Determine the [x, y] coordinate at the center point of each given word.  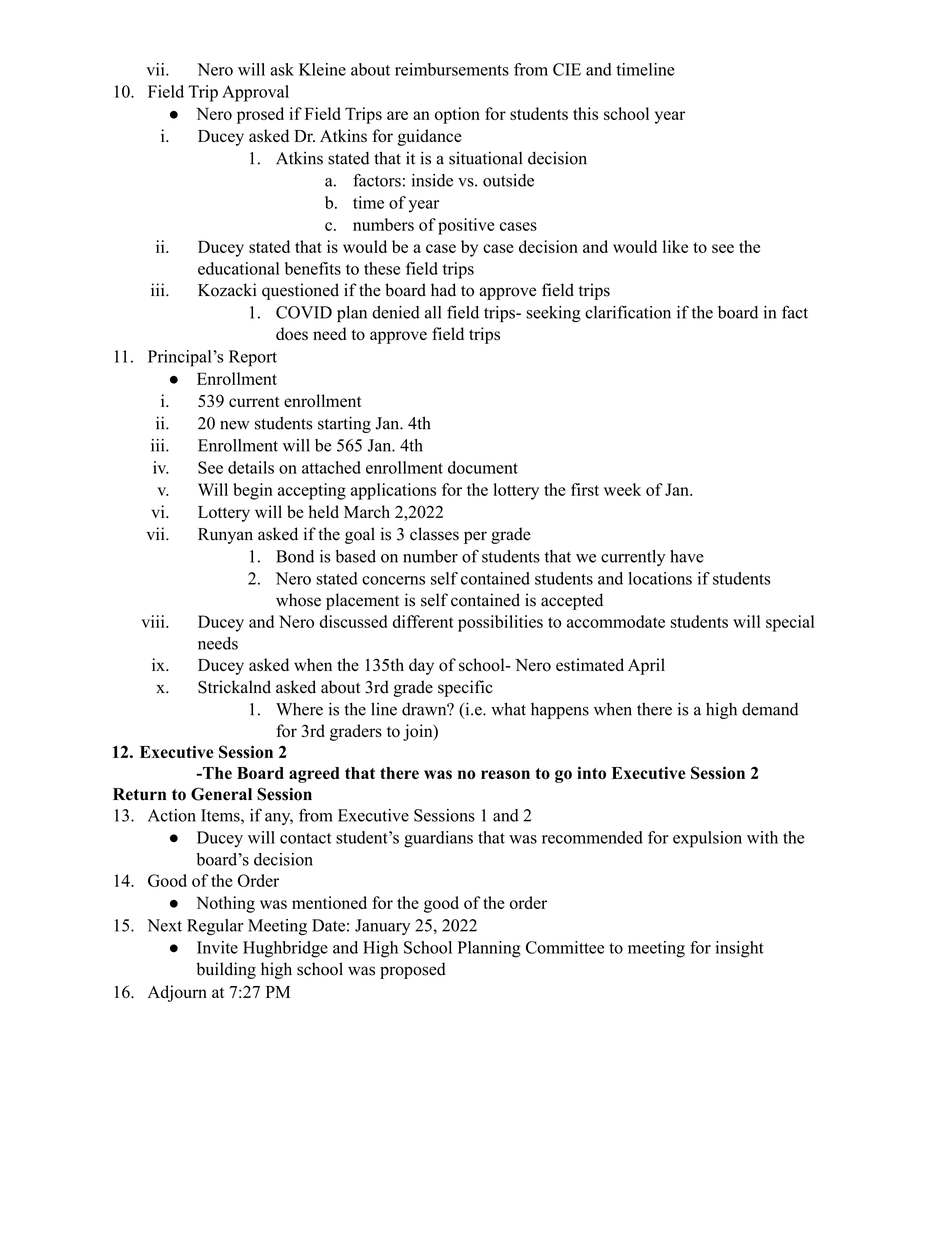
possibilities [500, 623]
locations [660, 578]
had [443, 290]
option [457, 115]
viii [154, 621]
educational [238, 268]
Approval [255, 93]
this [585, 113]
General [221, 794]
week [622, 489]
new [234, 425]
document [483, 467]
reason [505, 775]
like [675, 246]
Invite [217, 947]
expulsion [707, 839]
